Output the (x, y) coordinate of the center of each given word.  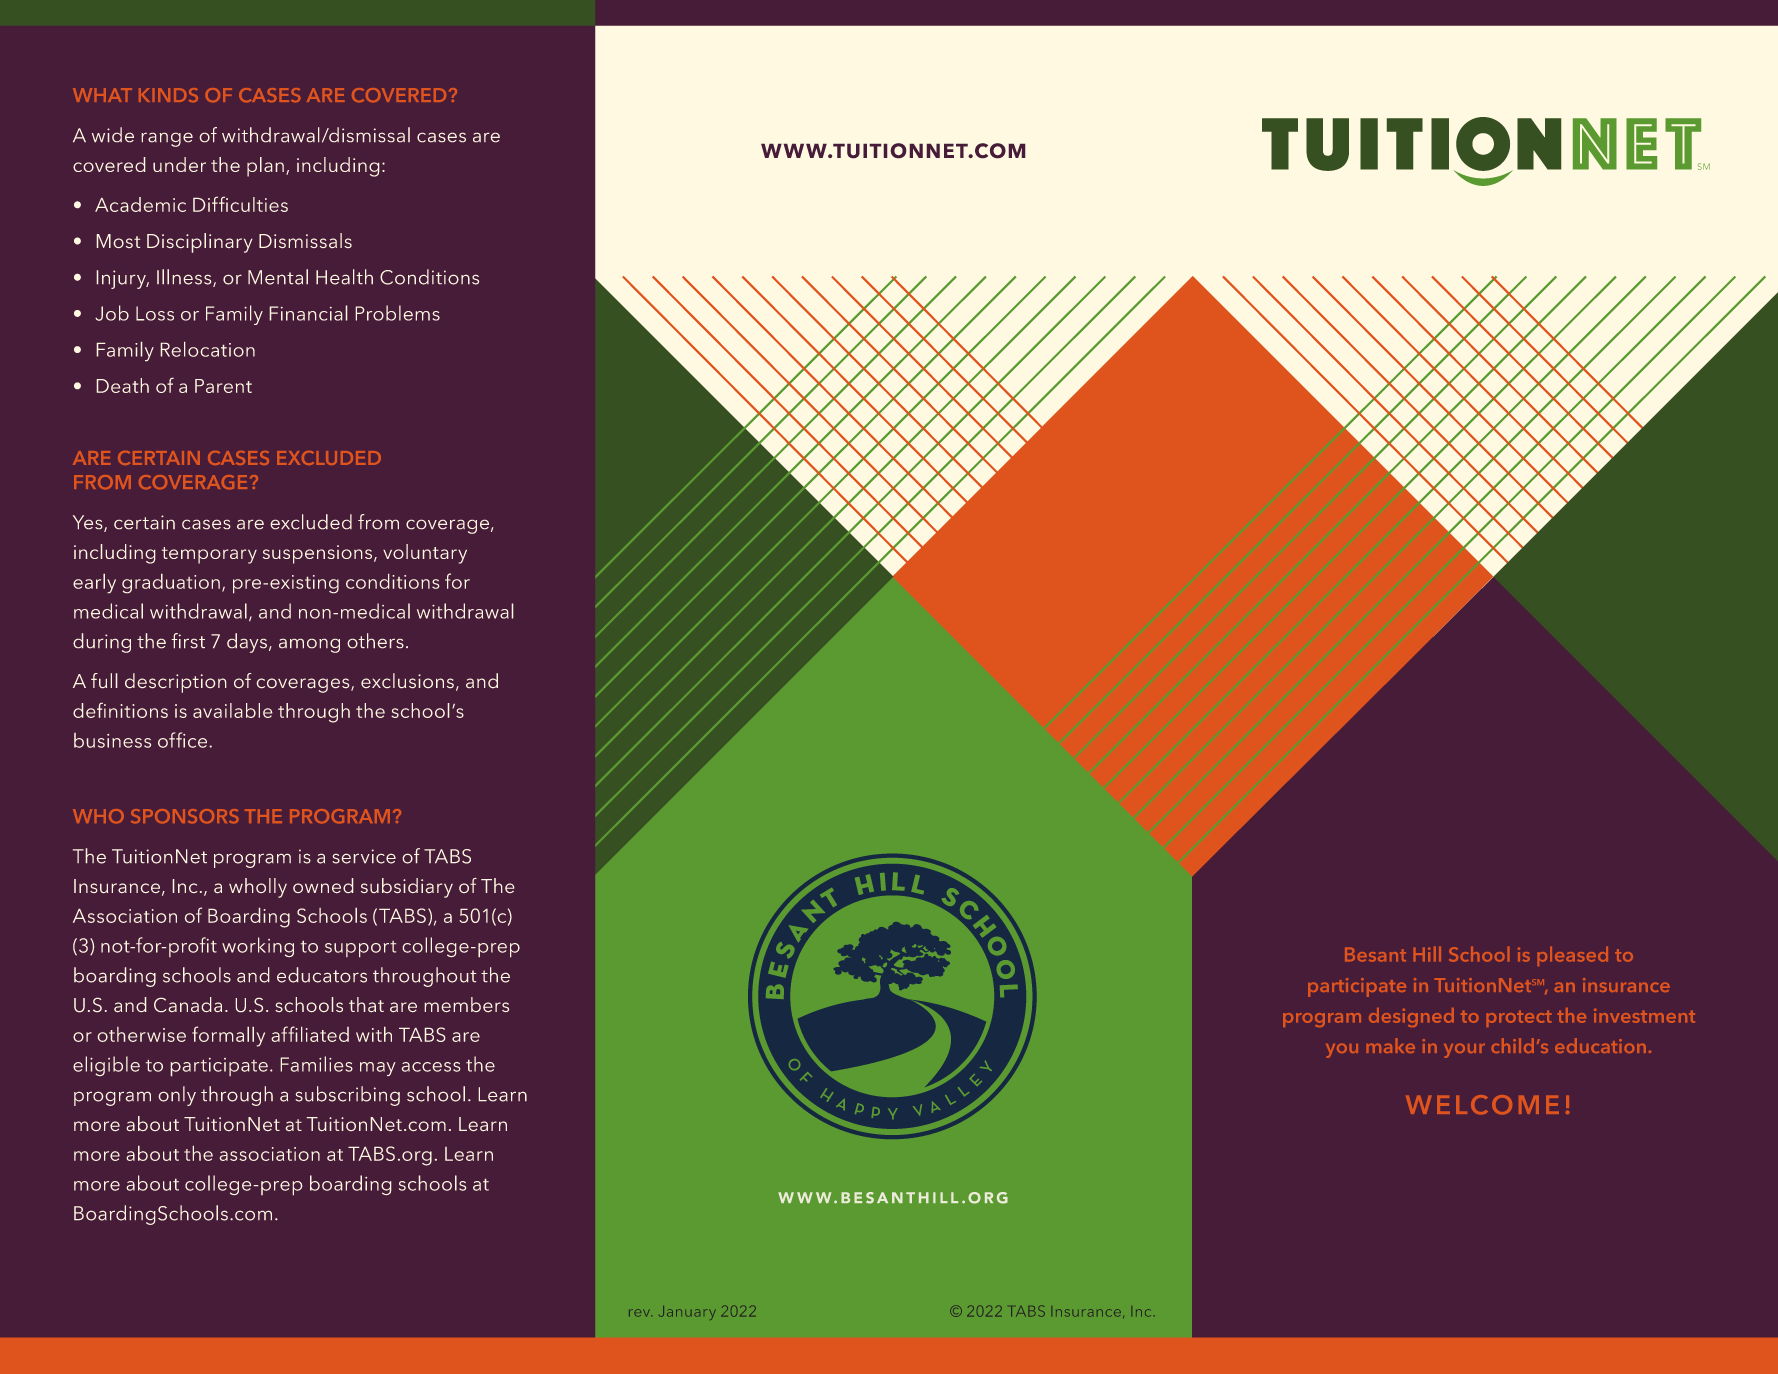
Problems (398, 313)
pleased (1573, 956)
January (687, 1313)
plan (265, 167)
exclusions (407, 680)
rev (640, 1312)
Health (344, 277)
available (232, 710)
